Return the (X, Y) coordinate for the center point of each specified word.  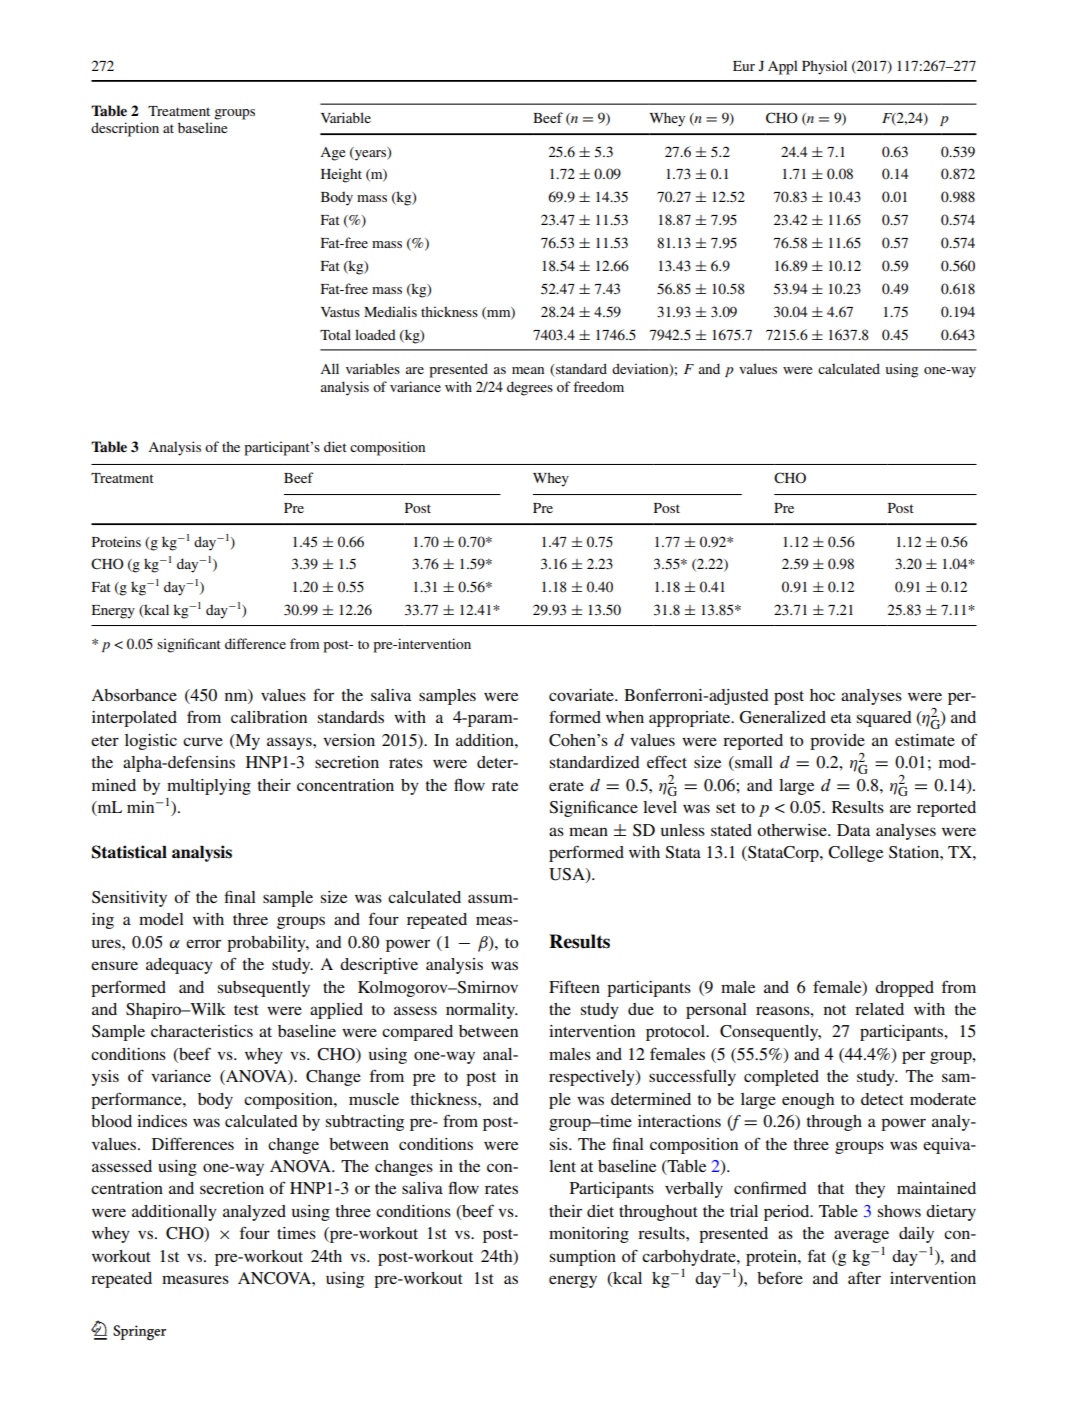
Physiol (824, 67)
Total (335, 334)
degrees (530, 388)
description (125, 129)
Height (341, 175)
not (835, 1010)
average (861, 1236)
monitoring (589, 1235)
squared (884, 719)
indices (162, 1121)
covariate (582, 695)
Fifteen (574, 986)
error (203, 943)
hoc (822, 695)
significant (189, 645)
